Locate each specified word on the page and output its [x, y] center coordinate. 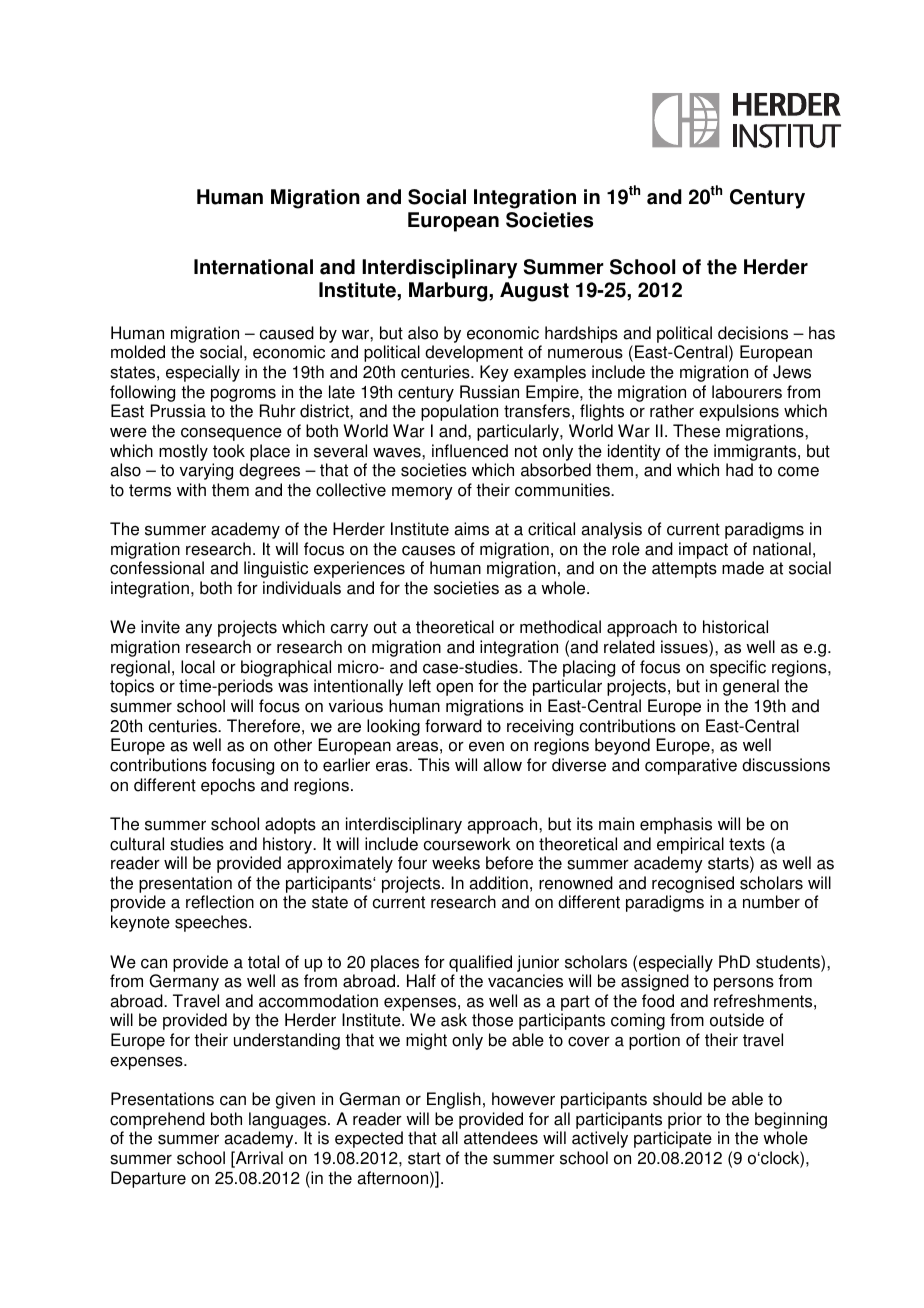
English [454, 1100]
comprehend [157, 1120]
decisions [753, 333]
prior [685, 1120]
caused [287, 333]
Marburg [449, 292]
